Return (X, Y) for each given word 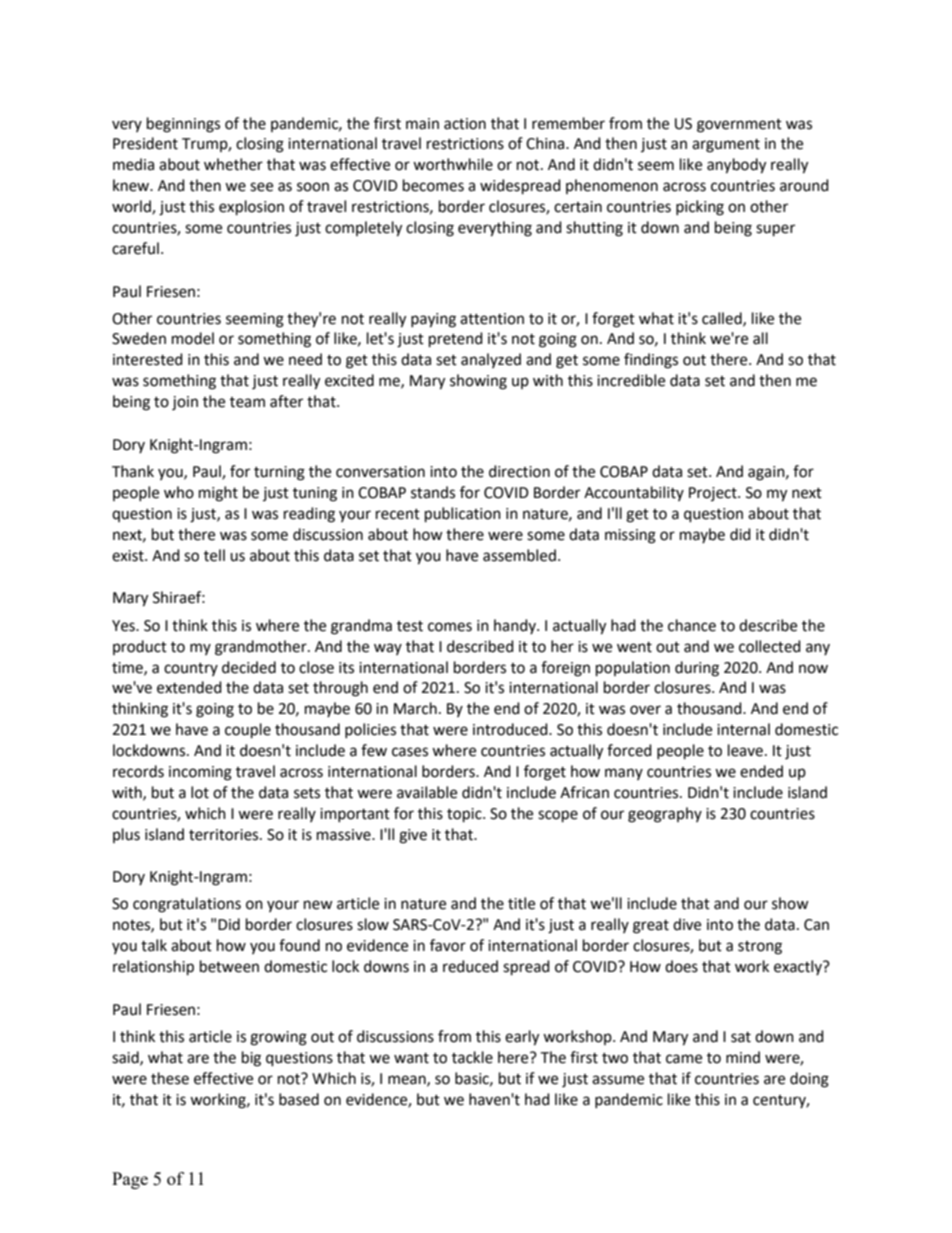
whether (233, 164)
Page (130, 1180)
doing (809, 1080)
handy (516, 626)
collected (770, 646)
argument (726, 146)
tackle (472, 1057)
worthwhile (453, 164)
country (191, 669)
